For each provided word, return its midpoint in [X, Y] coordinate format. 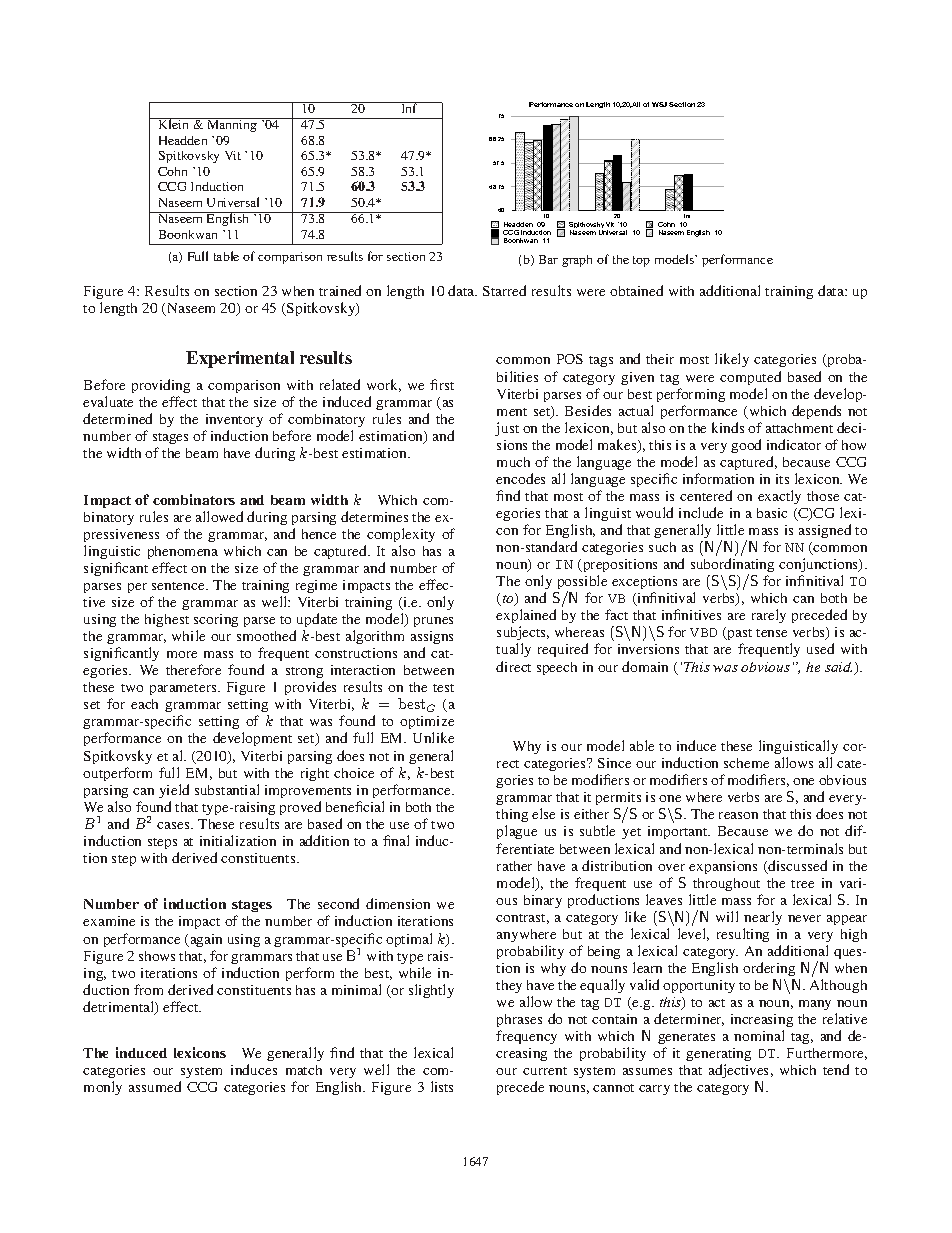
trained [340, 290]
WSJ [659, 104]
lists [442, 1086]
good [746, 446]
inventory [234, 420]
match [304, 1070]
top [641, 261]
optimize [427, 724]
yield [174, 791]
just [507, 429]
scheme [746, 763]
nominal [759, 1035]
